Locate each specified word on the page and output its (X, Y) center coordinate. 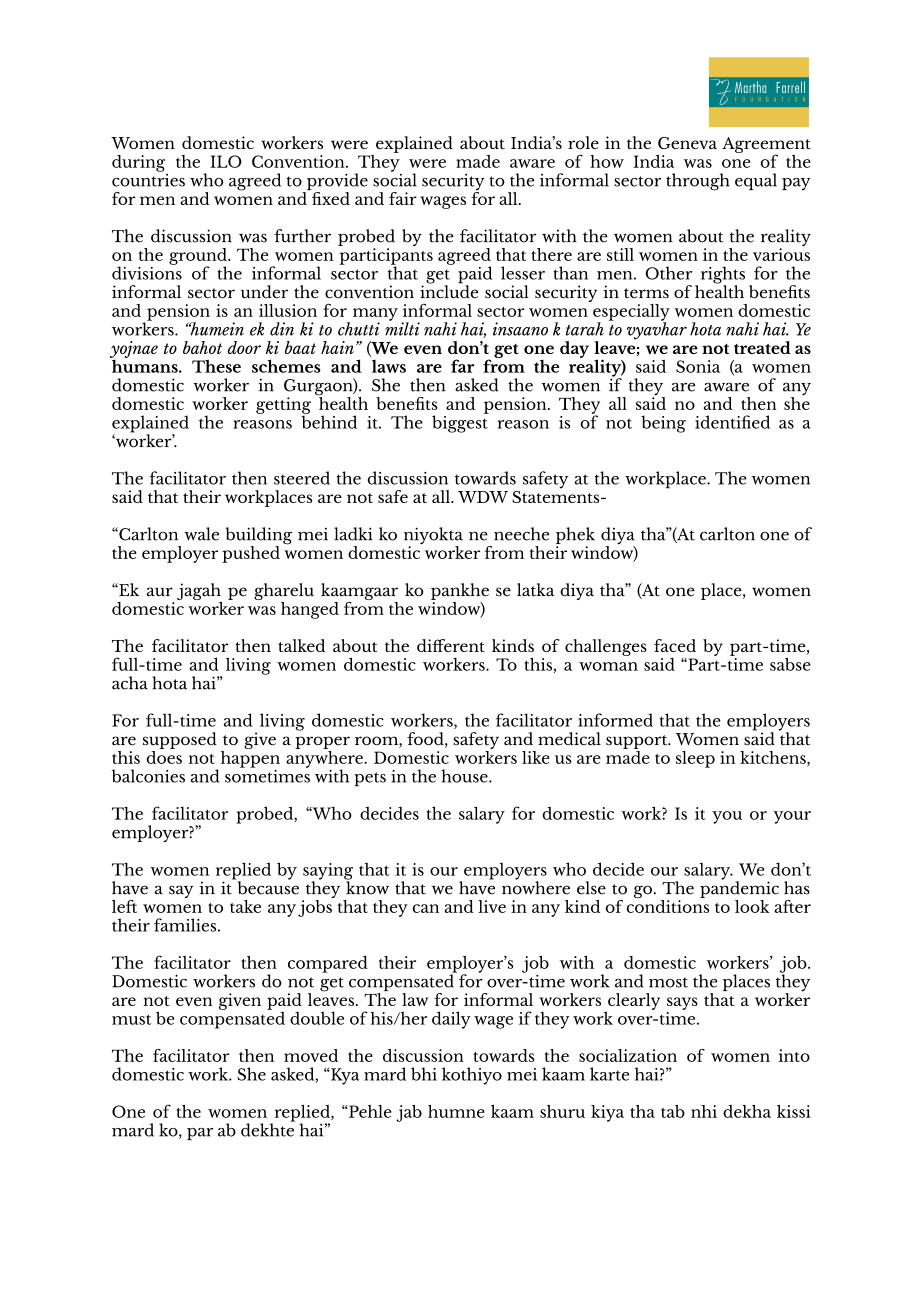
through (698, 182)
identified (732, 422)
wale (201, 534)
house (465, 776)
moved (311, 1055)
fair (403, 198)
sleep (695, 759)
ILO (226, 161)
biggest (460, 423)
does (164, 756)
